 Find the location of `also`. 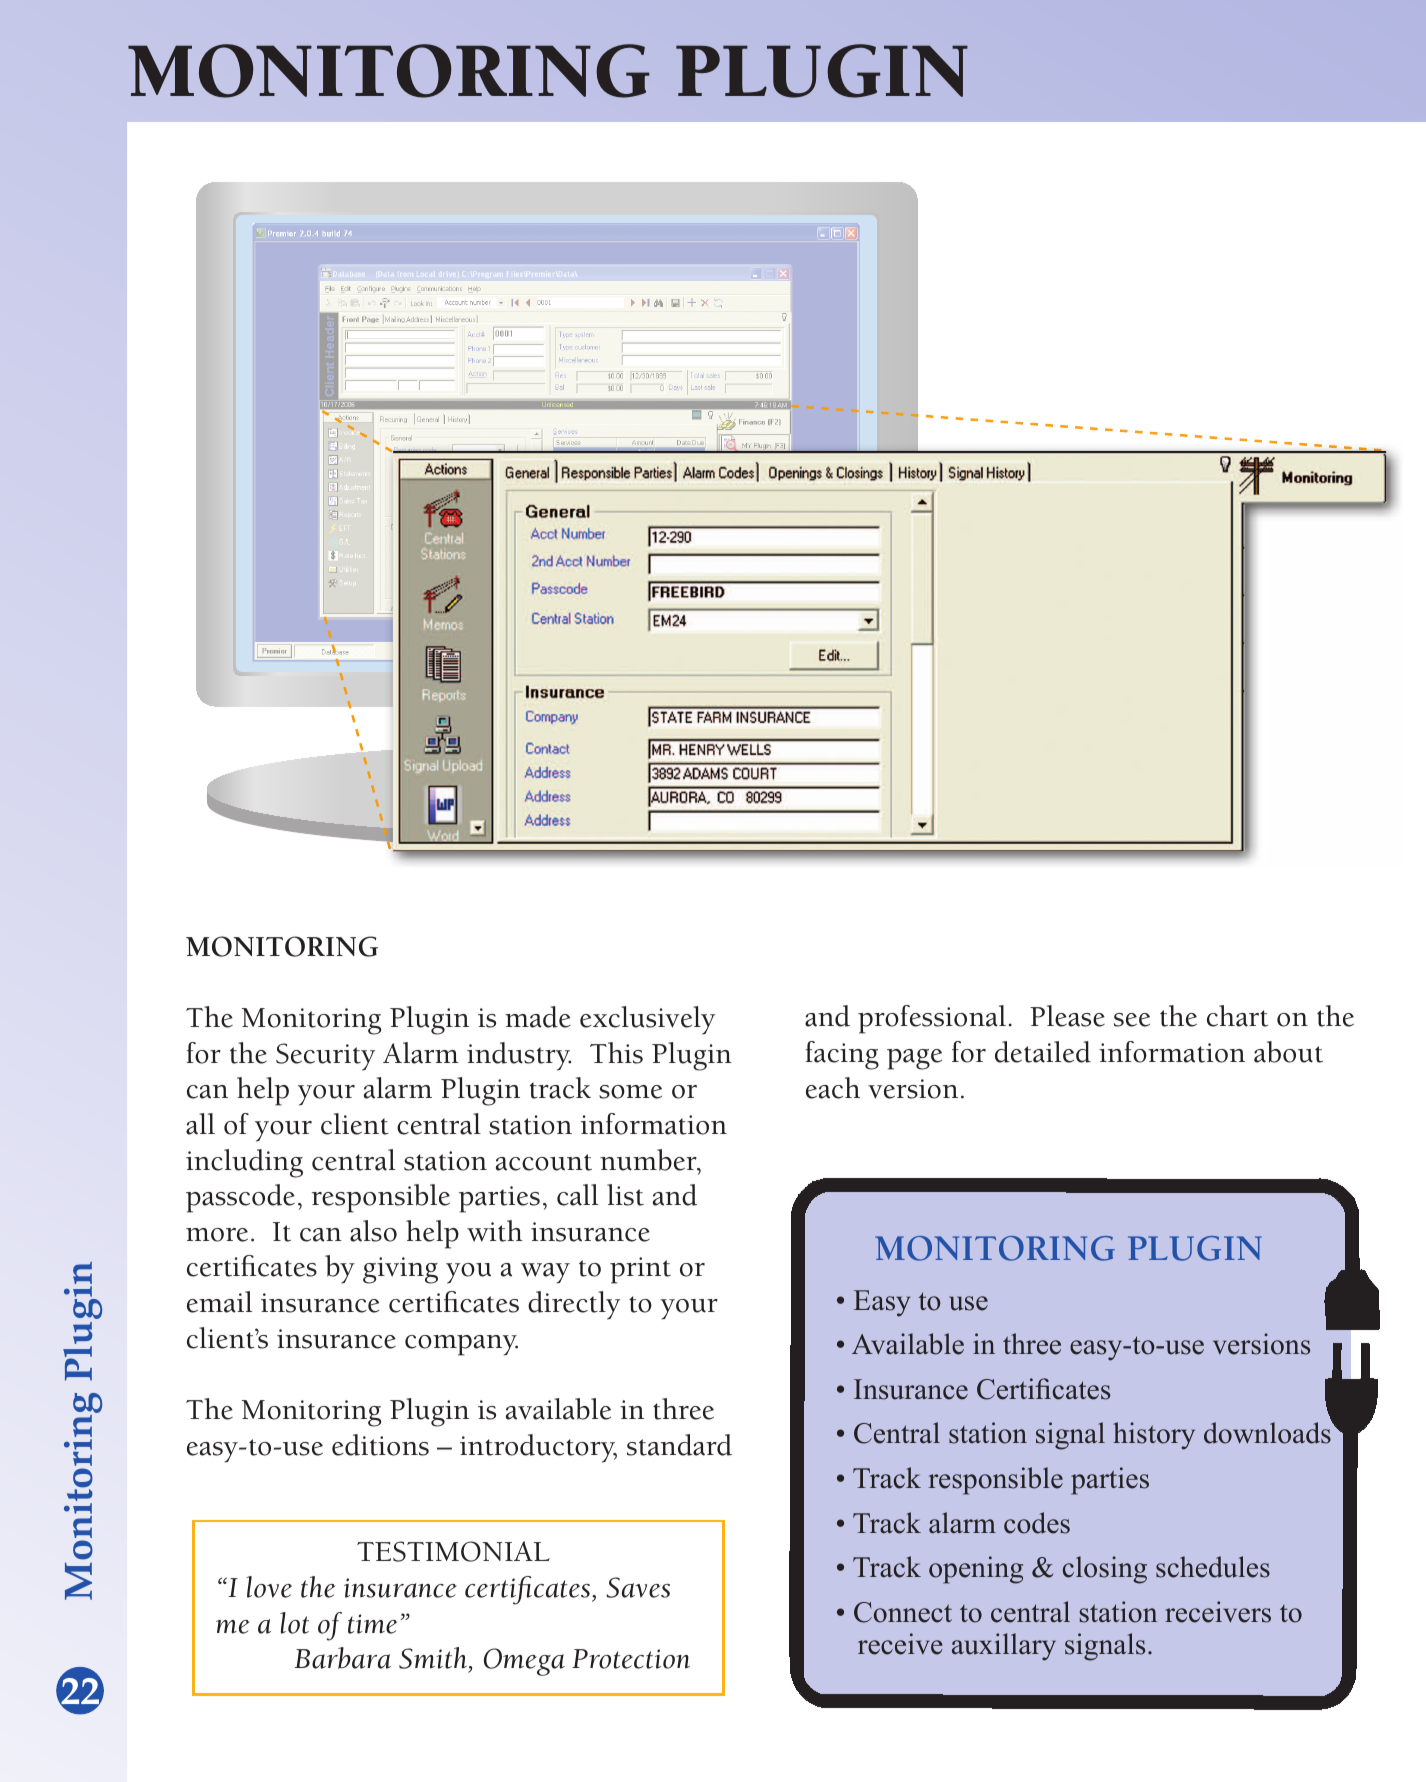

also is located at coordinates (373, 1231).
